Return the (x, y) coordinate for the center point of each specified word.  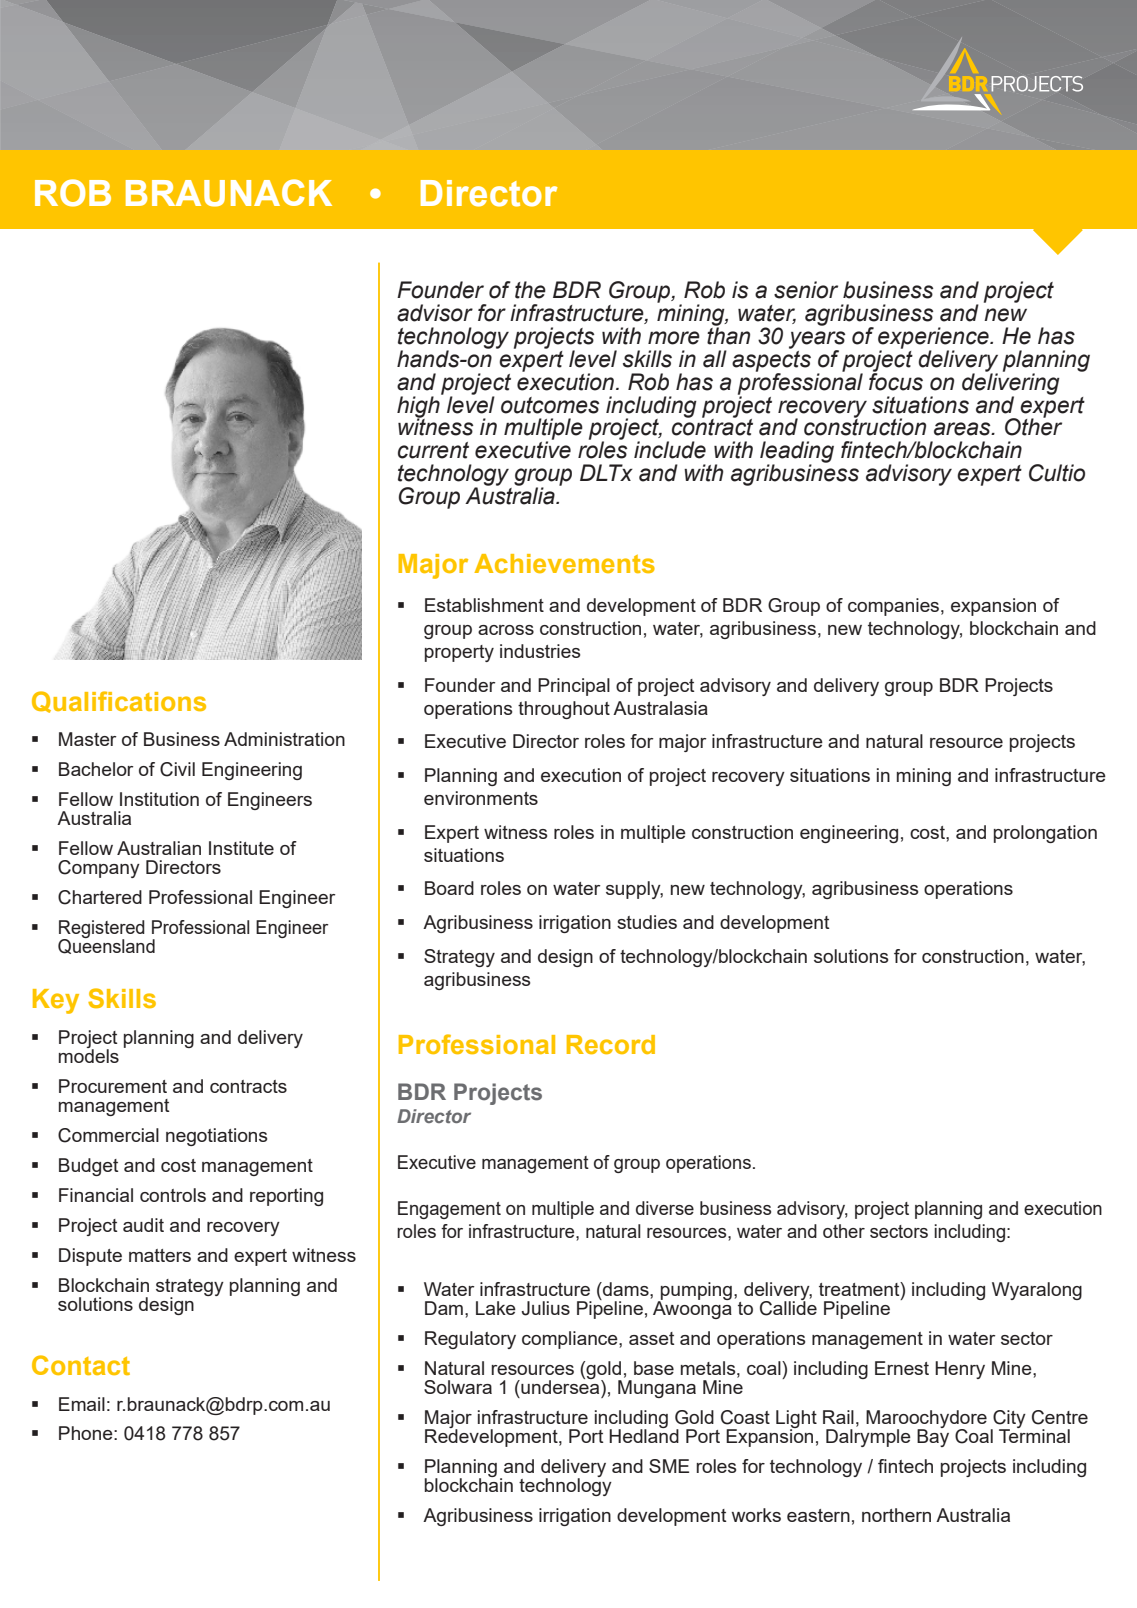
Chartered (100, 897)
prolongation (1045, 834)
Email (82, 1404)
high (419, 407)
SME (669, 1466)
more (674, 338)
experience (934, 339)
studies (647, 922)
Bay (933, 1437)
